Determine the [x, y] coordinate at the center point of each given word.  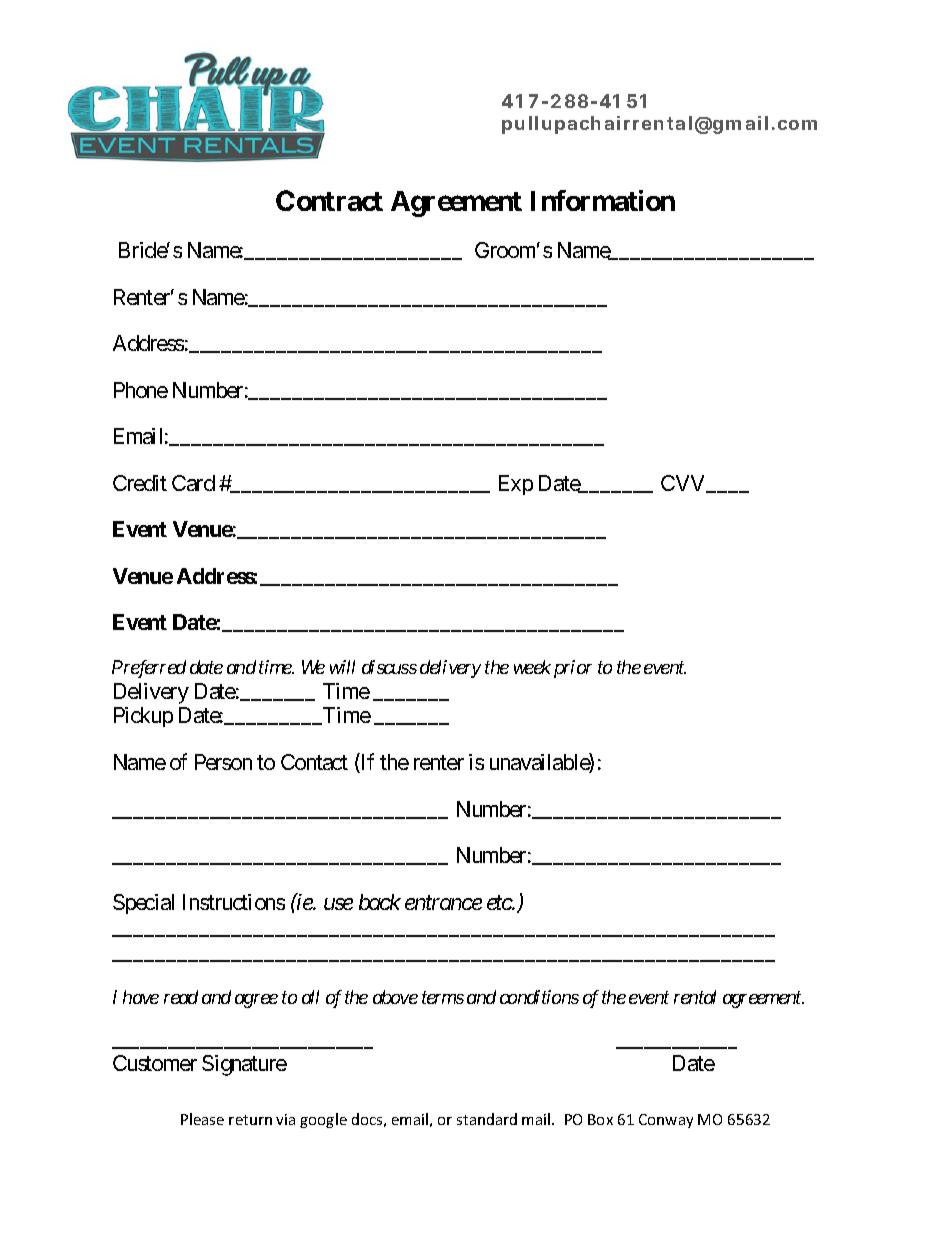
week [532, 667]
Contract [329, 200]
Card [193, 483]
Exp [516, 485]
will [342, 667]
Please [202, 1119]
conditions [539, 997]
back [380, 902]
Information [603, 200]
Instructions [234, 902]
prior [573, 669]
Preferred [149, 669]
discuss [389, 667]
